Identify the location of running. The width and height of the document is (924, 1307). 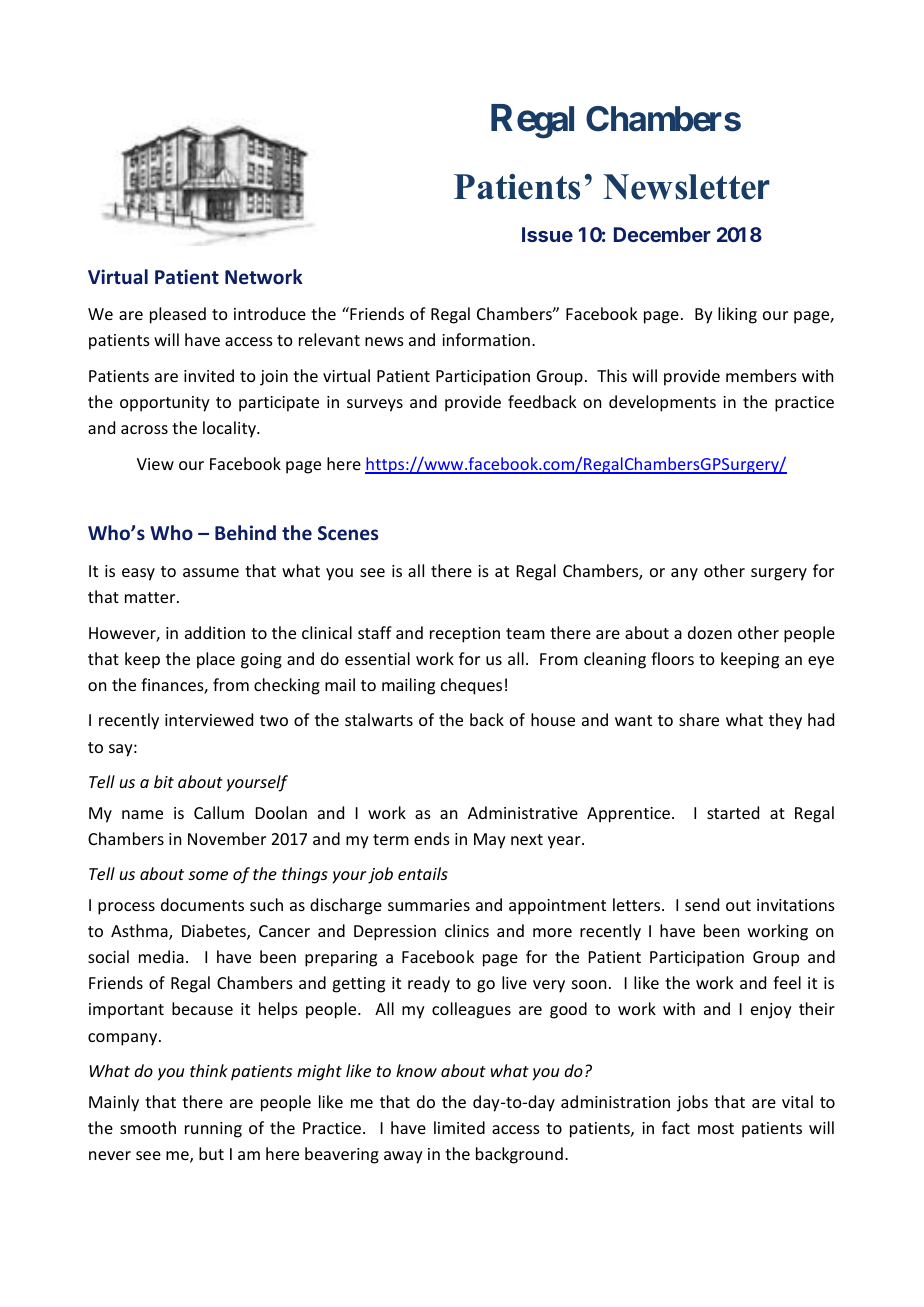
(213, 1130).
